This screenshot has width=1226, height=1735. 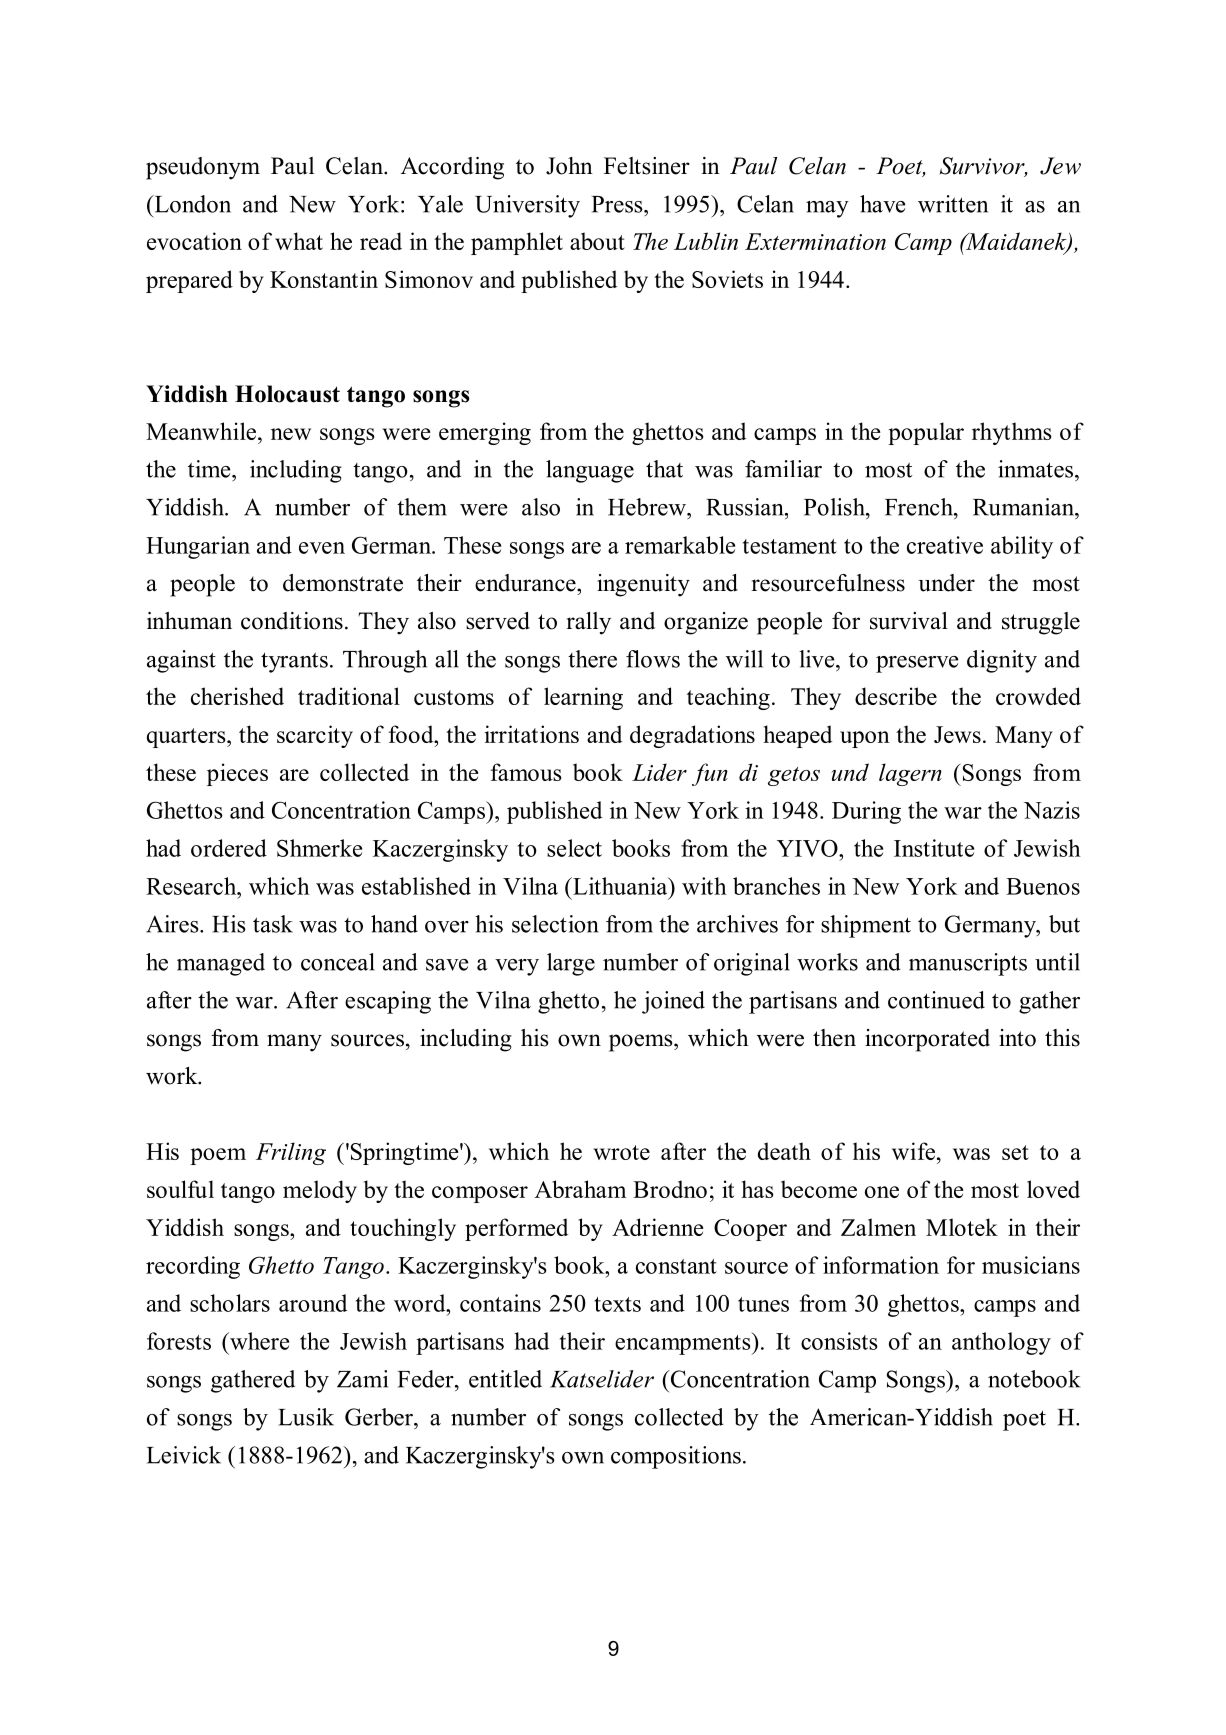 I want to click on what, so click(x=299, y=241).
